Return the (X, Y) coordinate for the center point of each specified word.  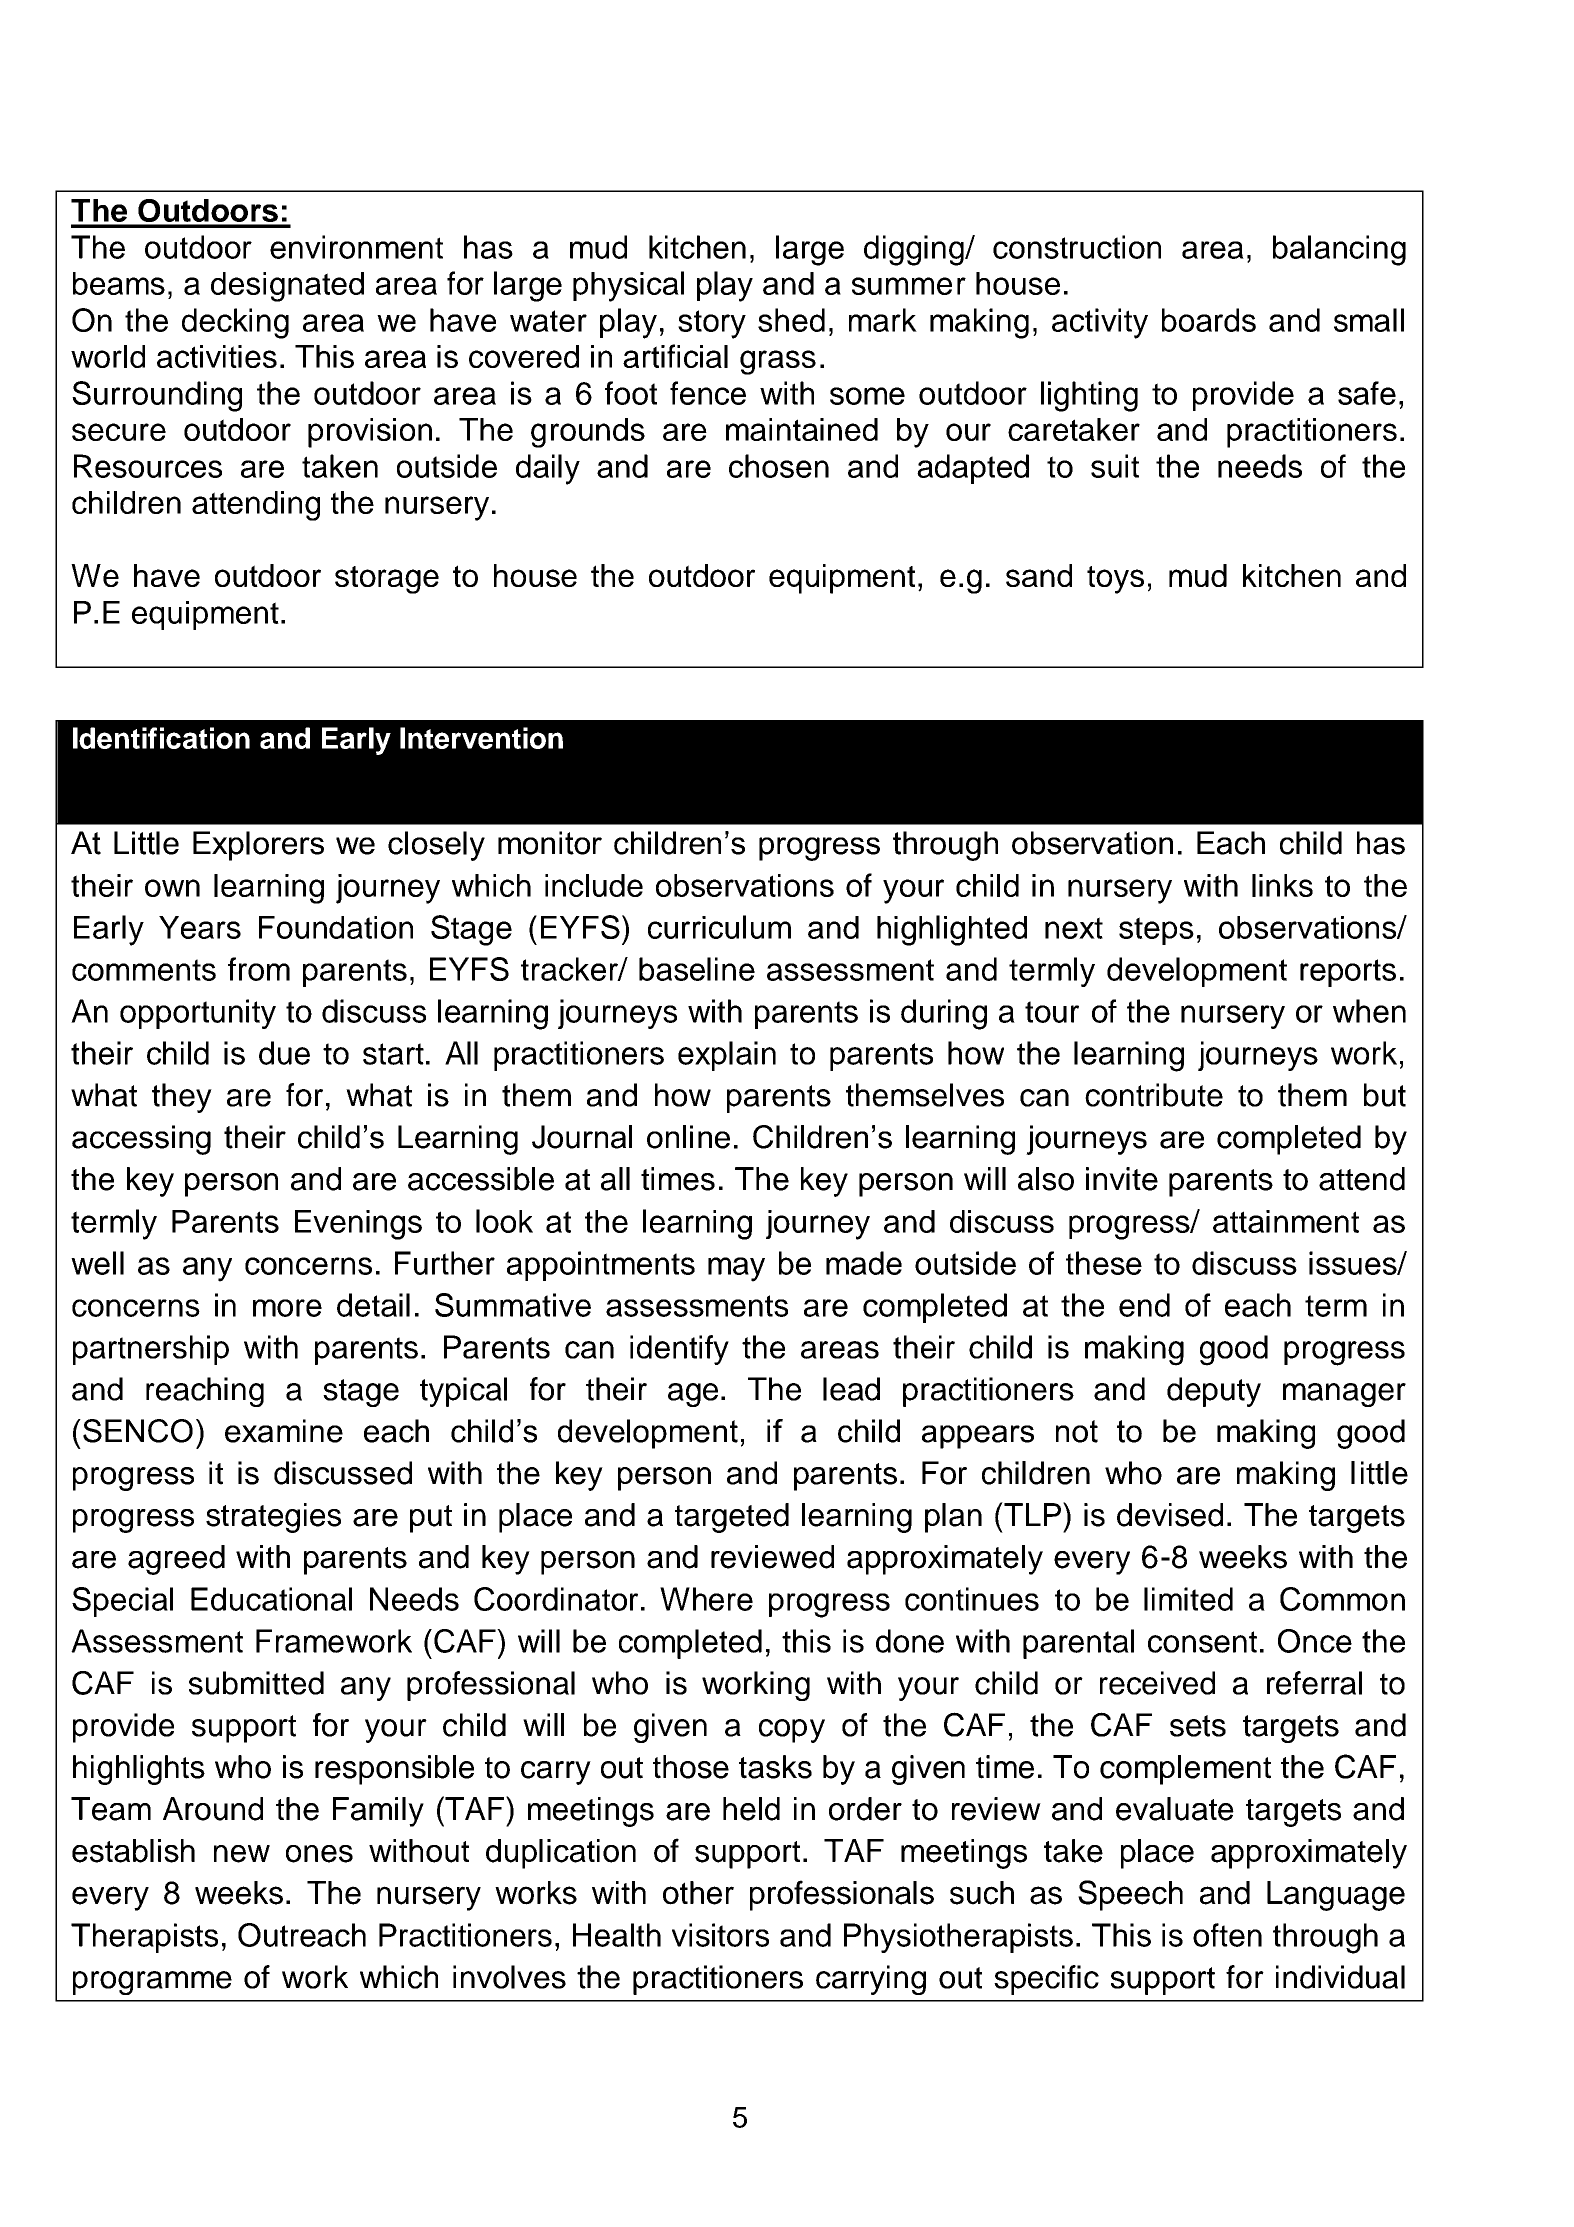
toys (1115, 580)
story (712, 324)
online (688, 1137)
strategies (273, 1518)
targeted (732, 1518)
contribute (1154, 1095)
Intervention (481, 738)
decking (235, 323)
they (182, 1098)
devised (1170, 1515)
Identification (161, 738)
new (242, 1854)
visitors (720, 1935)
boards (1209, 320)
